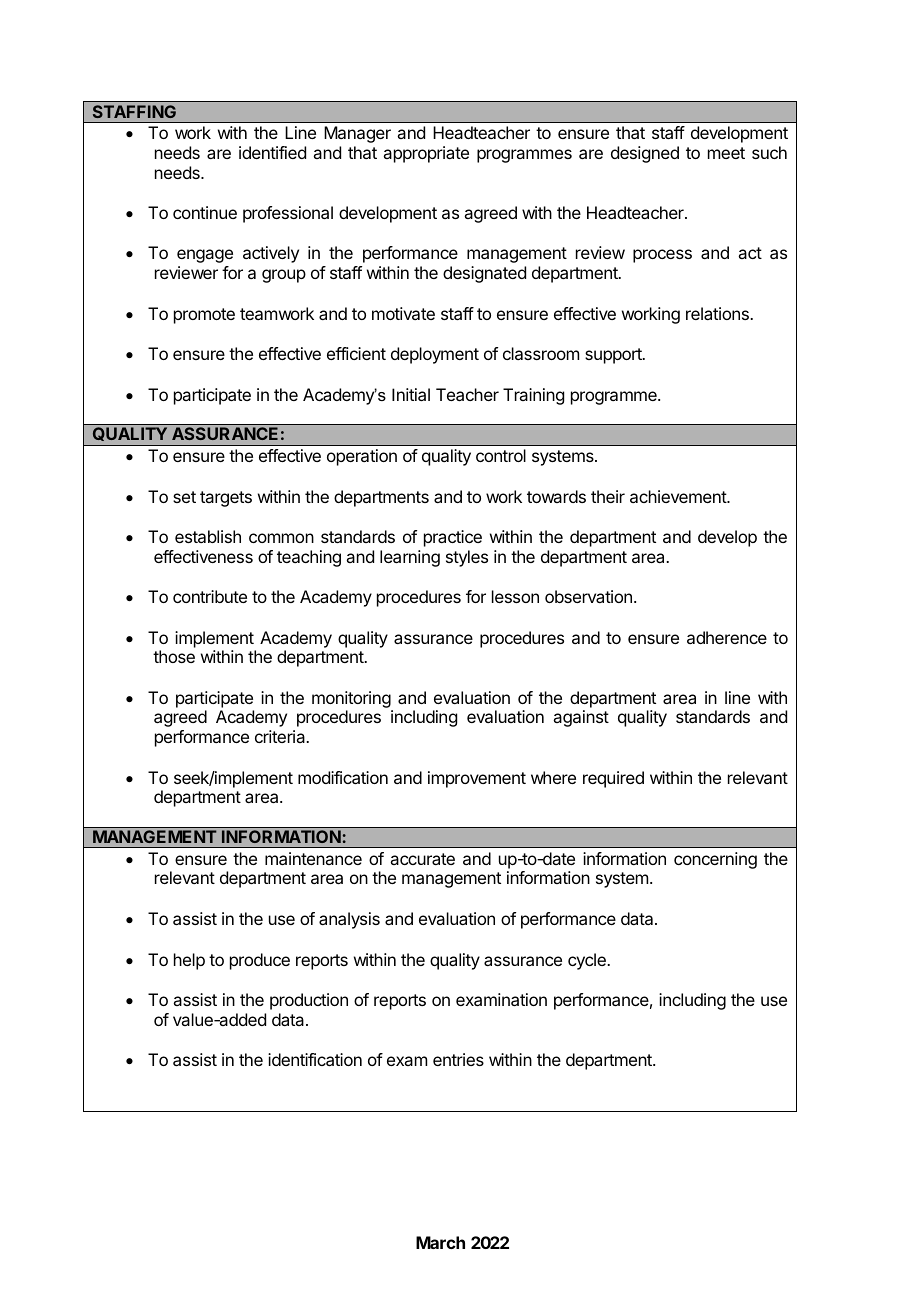 This image has height=1308, width=924. Describe the element at coordinates (272, 152) in the image. I see `identified` at that location.
